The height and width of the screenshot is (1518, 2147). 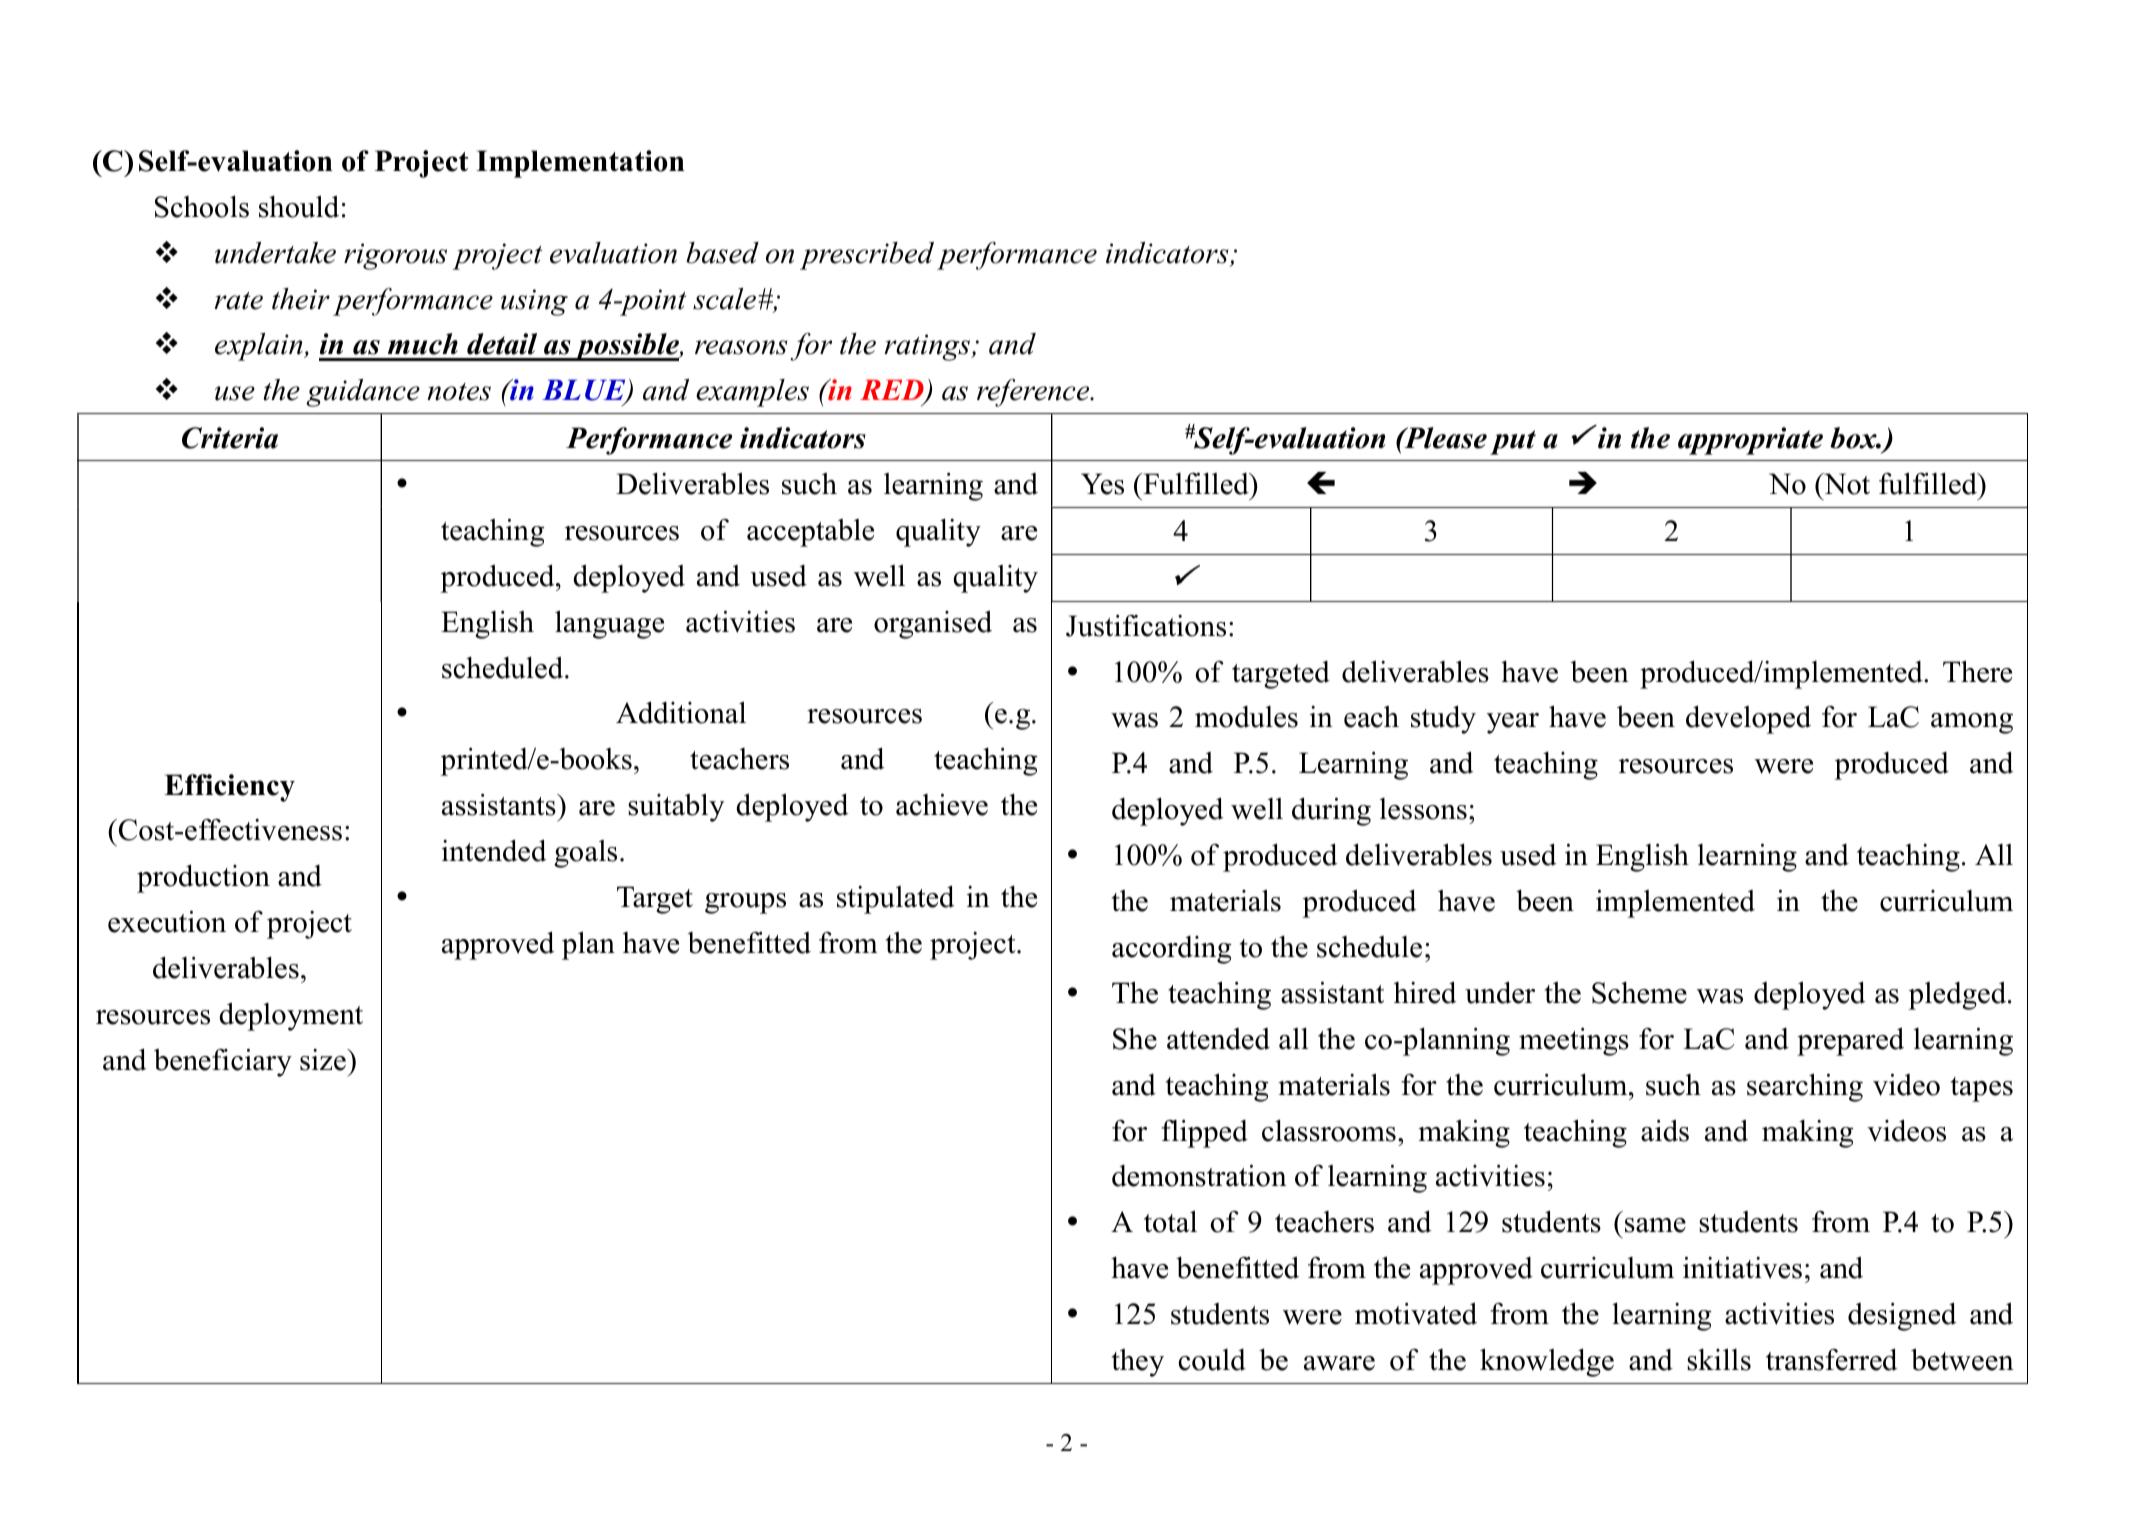 I want to click on She, so click(x=1135, y=1038).
